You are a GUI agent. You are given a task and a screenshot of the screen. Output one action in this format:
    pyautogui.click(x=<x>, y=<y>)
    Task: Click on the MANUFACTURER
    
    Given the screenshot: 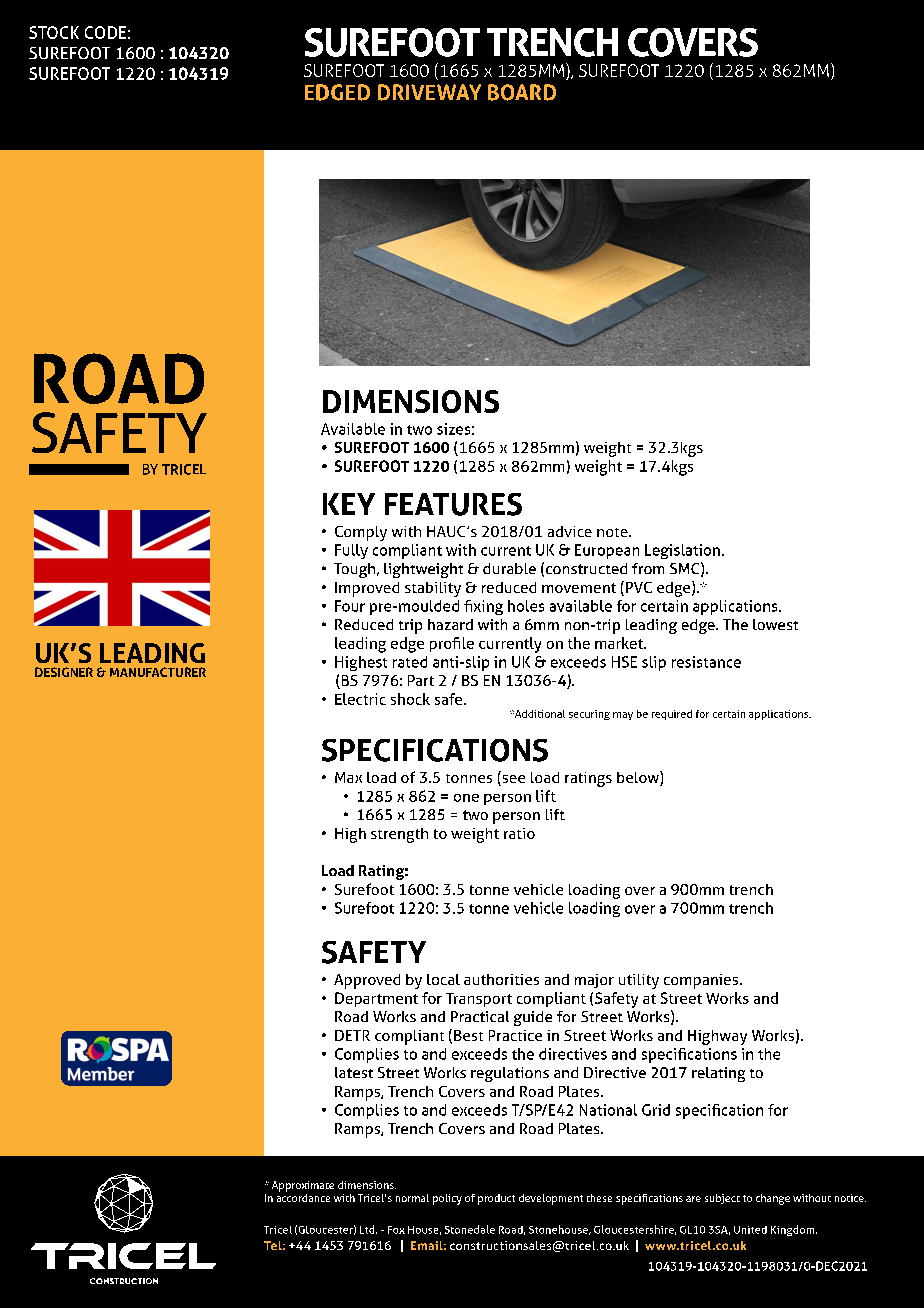 What is the action you would take?
    pyautogui.click(x=158, y=672)
